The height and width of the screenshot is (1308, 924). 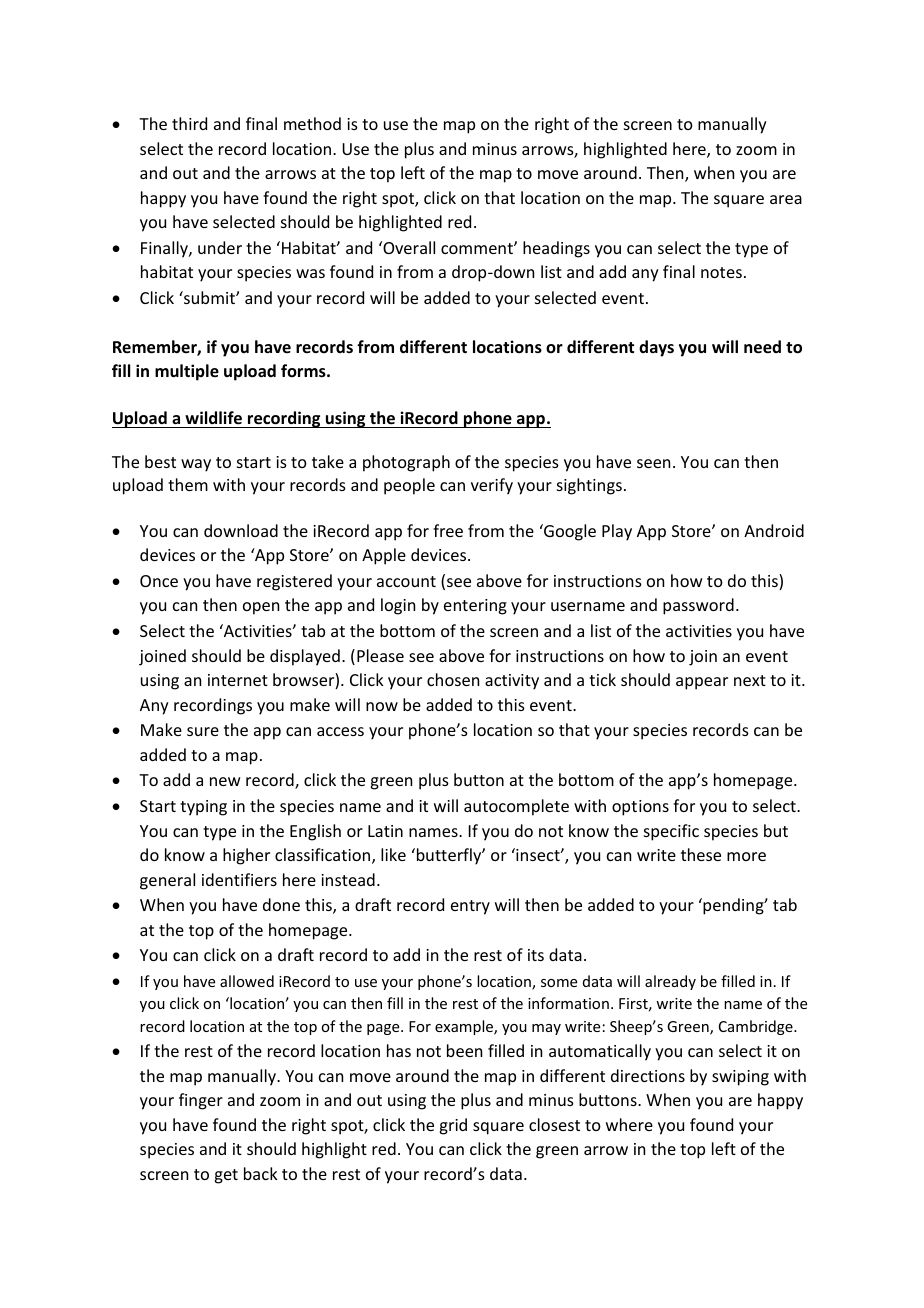 What do you see at coordinates (453, 679) in the screenshot?
I see `chosen` at bounding box center [453, 679].
